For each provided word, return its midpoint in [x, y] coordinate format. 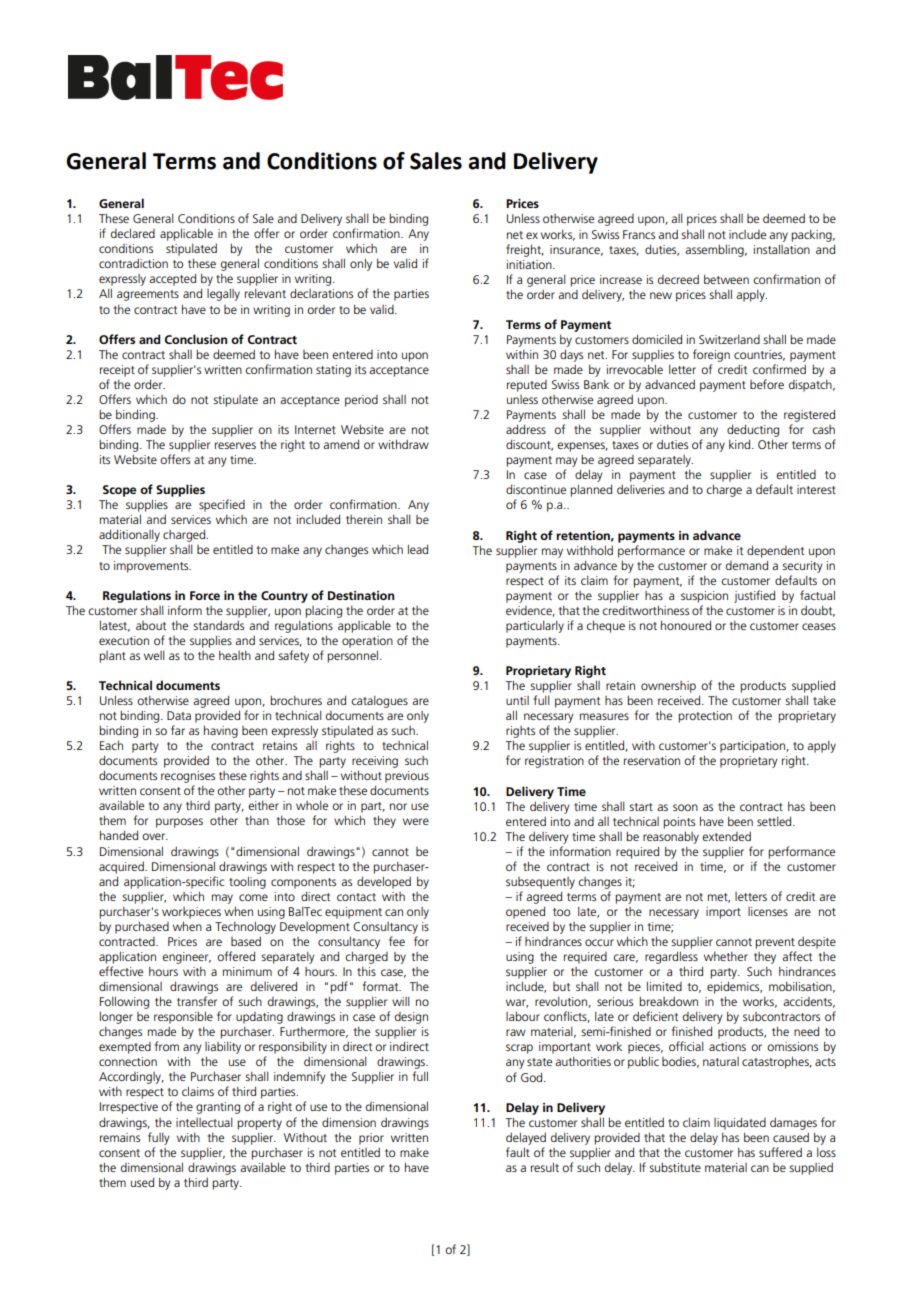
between [726, 279]
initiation [530, 264]
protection [705, 717]
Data [179, 715]
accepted [172, 279]
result [545, 1167]
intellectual [204, 1122]
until [517, 700]
